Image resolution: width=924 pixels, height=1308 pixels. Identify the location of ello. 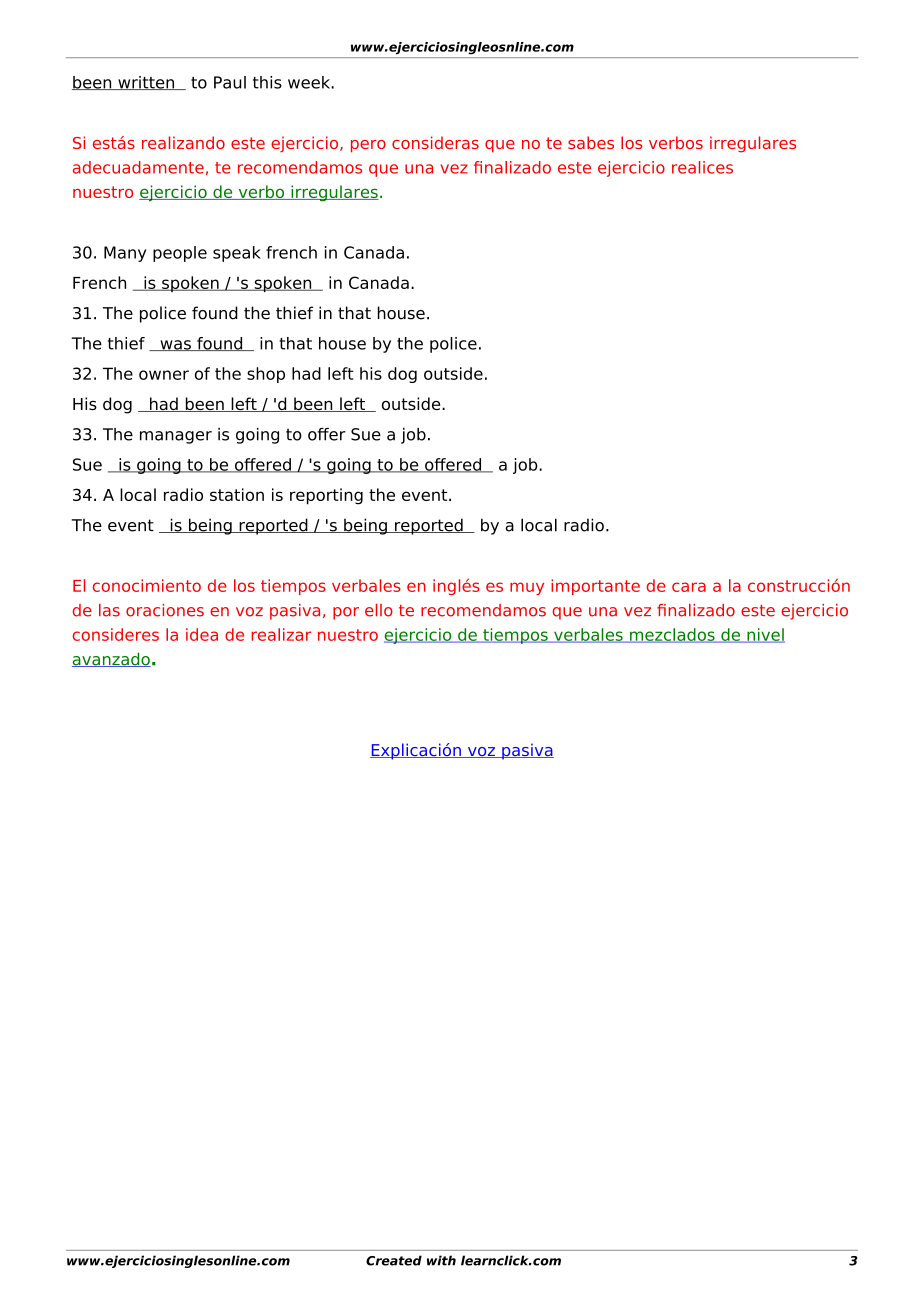
(379, 610).
